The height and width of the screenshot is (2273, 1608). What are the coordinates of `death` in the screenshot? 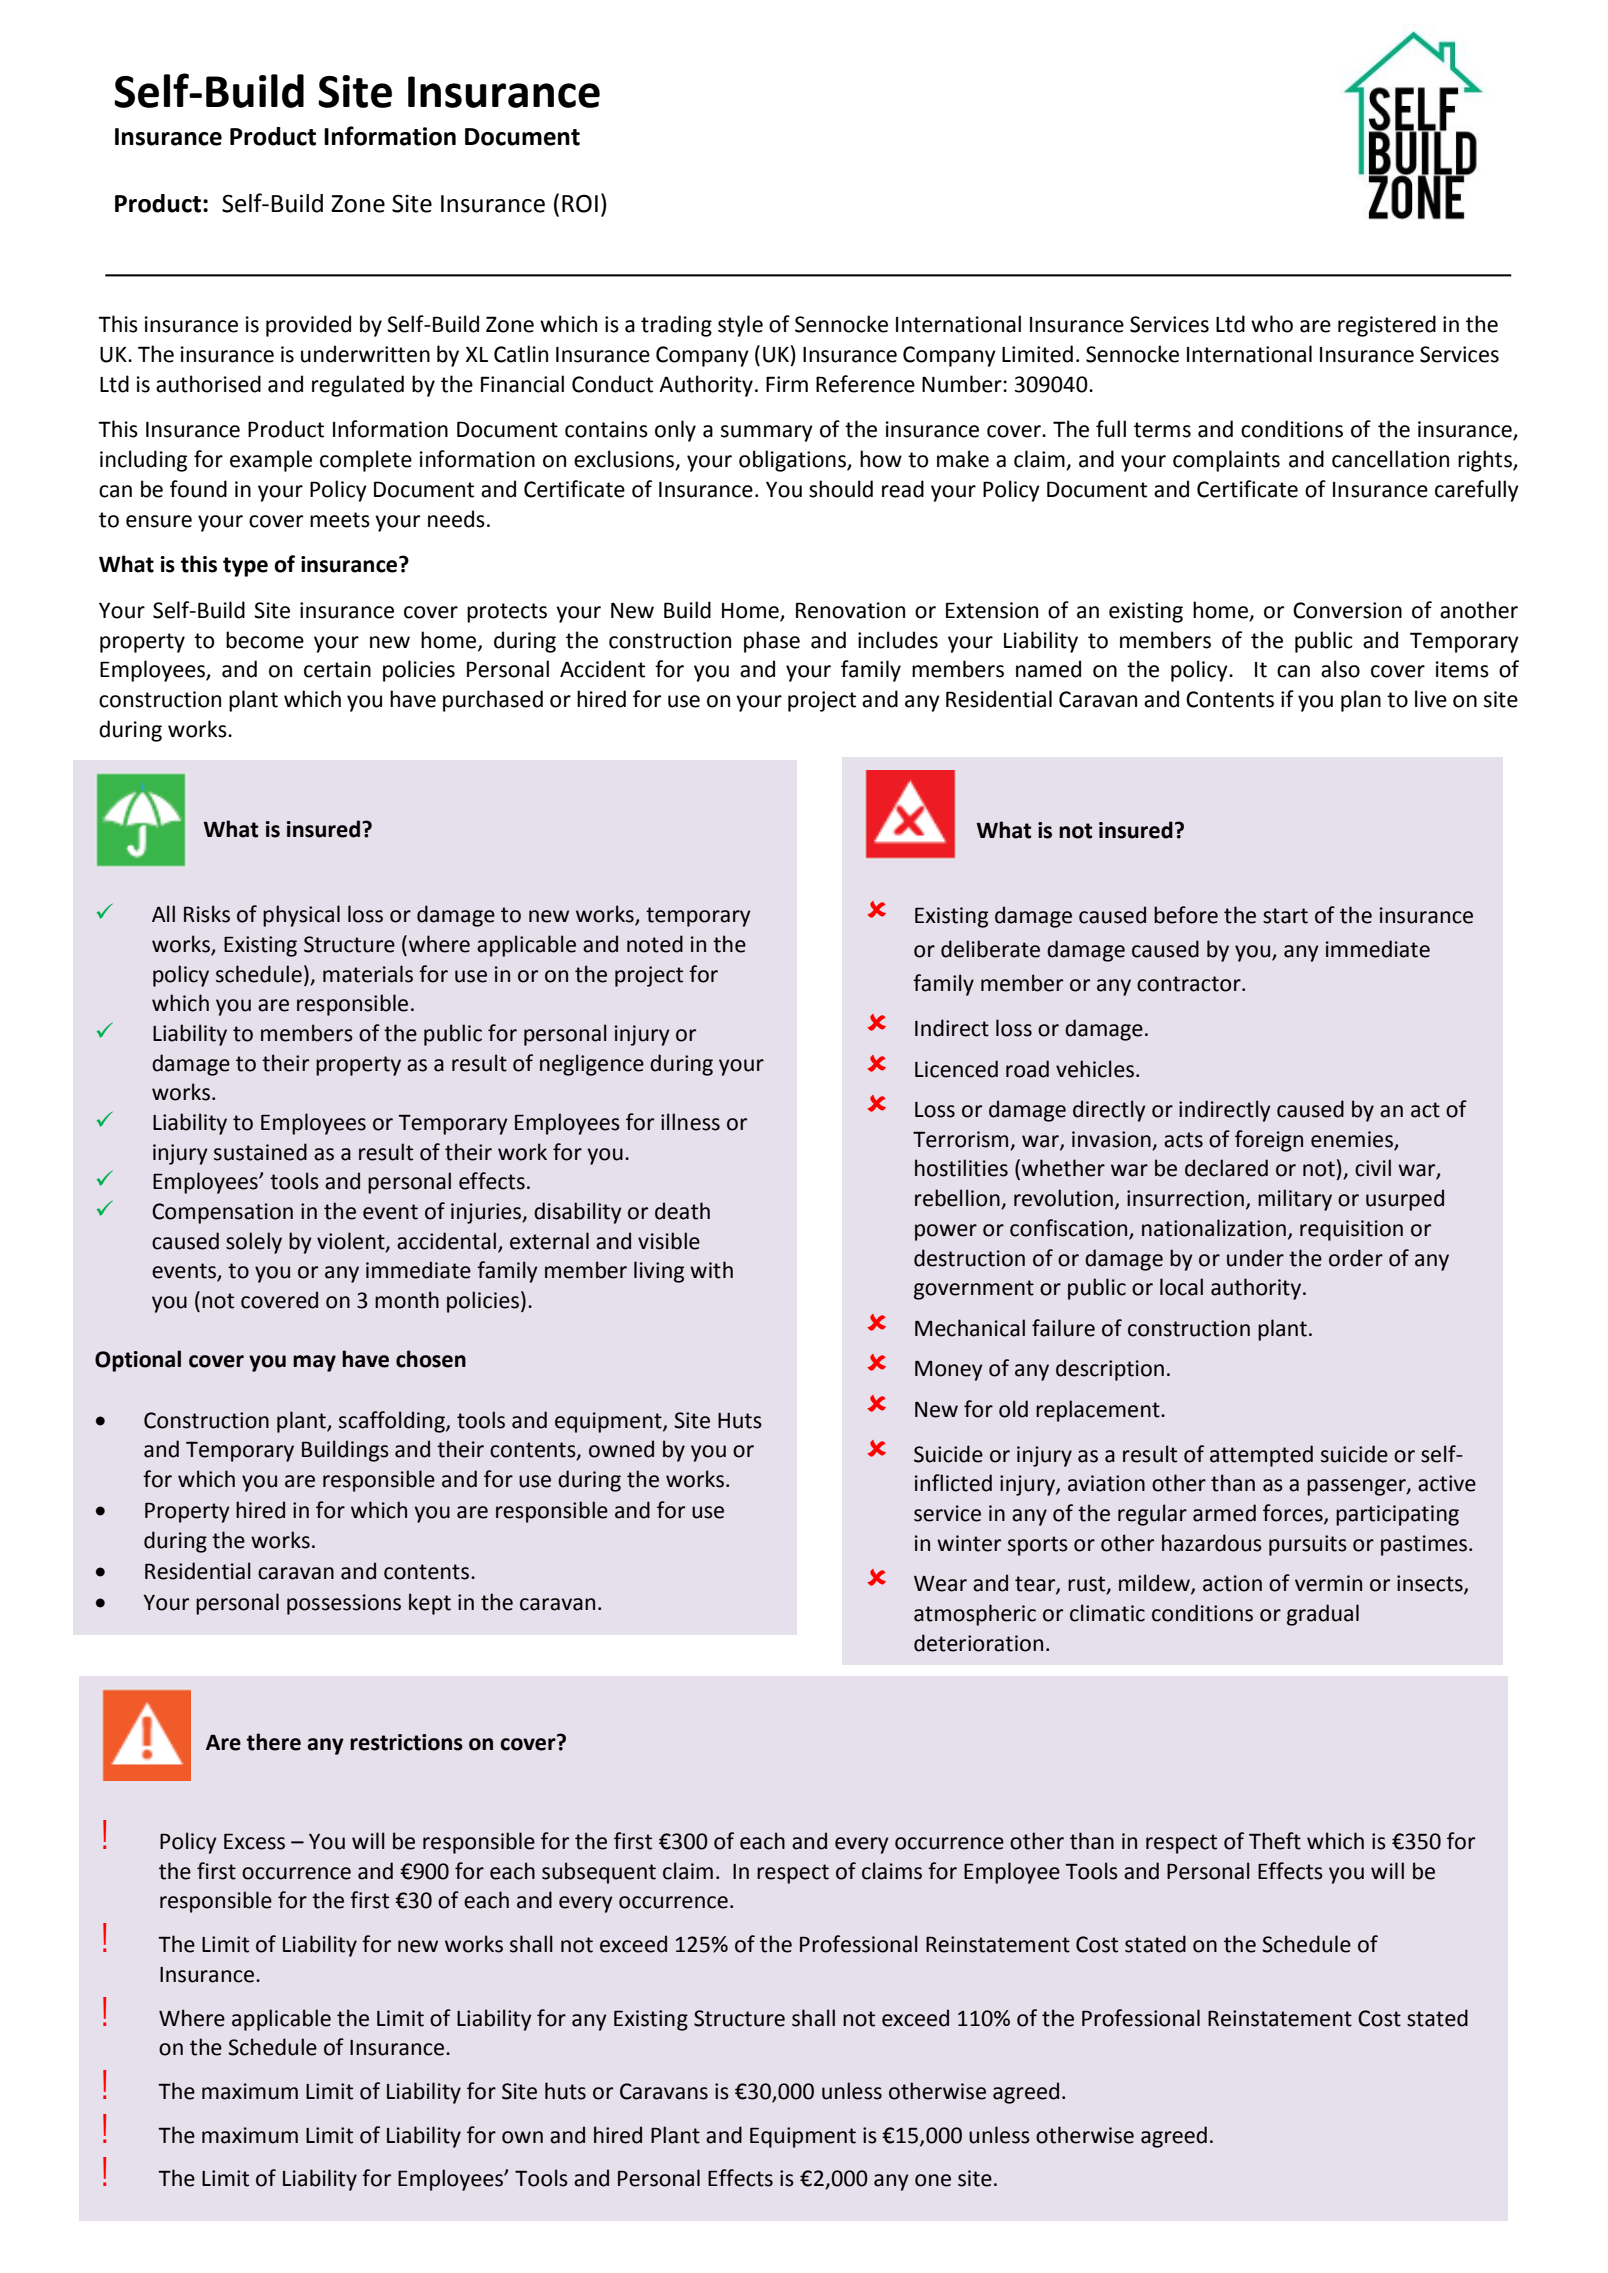 It's located at (682, 1211).
